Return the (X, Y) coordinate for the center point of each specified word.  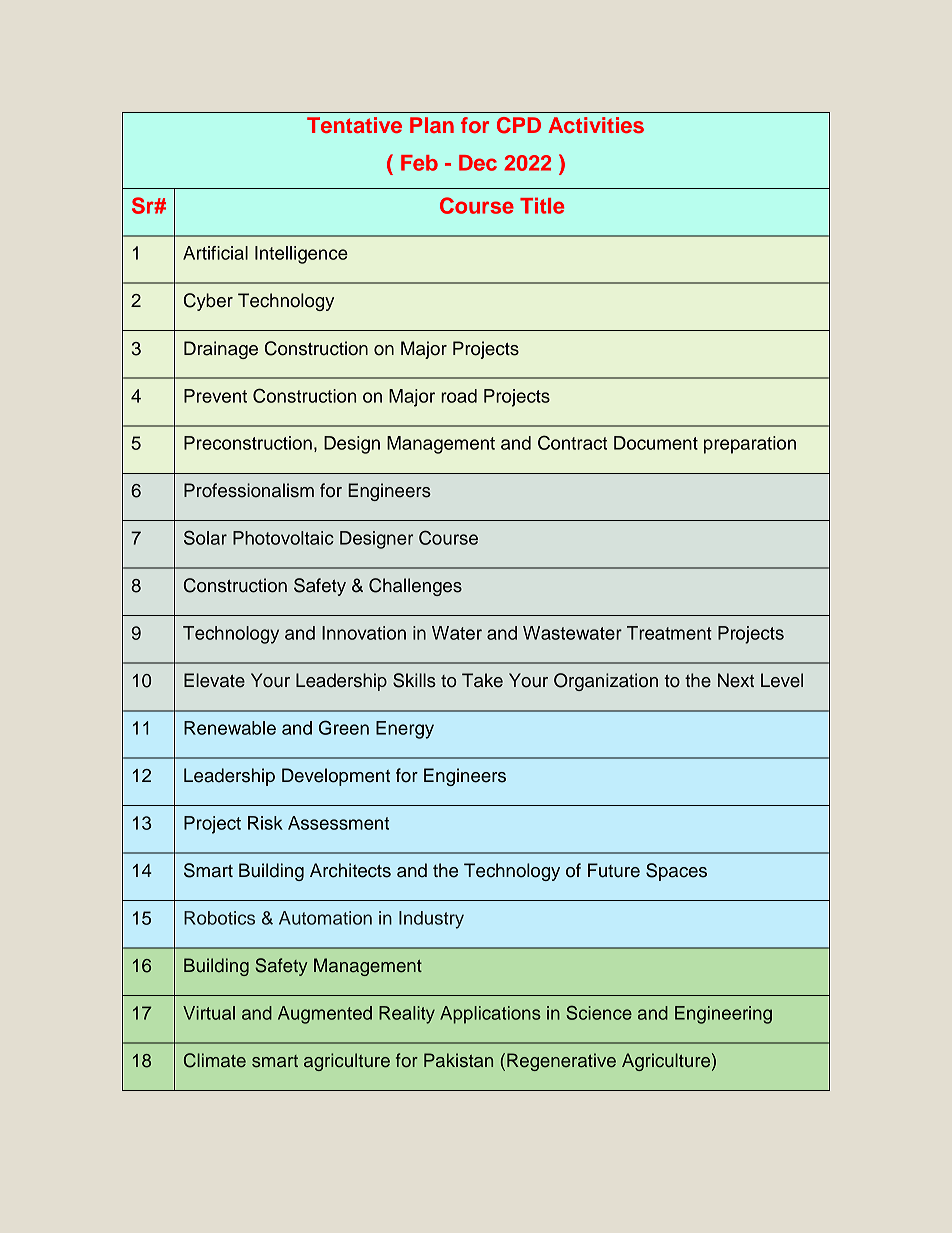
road (459, 396)
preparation (750, 445)
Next (736, 680)
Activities (596, 125)
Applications (490, 1015)
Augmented (325, 1015)
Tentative (354, 125)
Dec (478, 163)
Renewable (230, 728)
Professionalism (249, 490)
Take (482, 680)
